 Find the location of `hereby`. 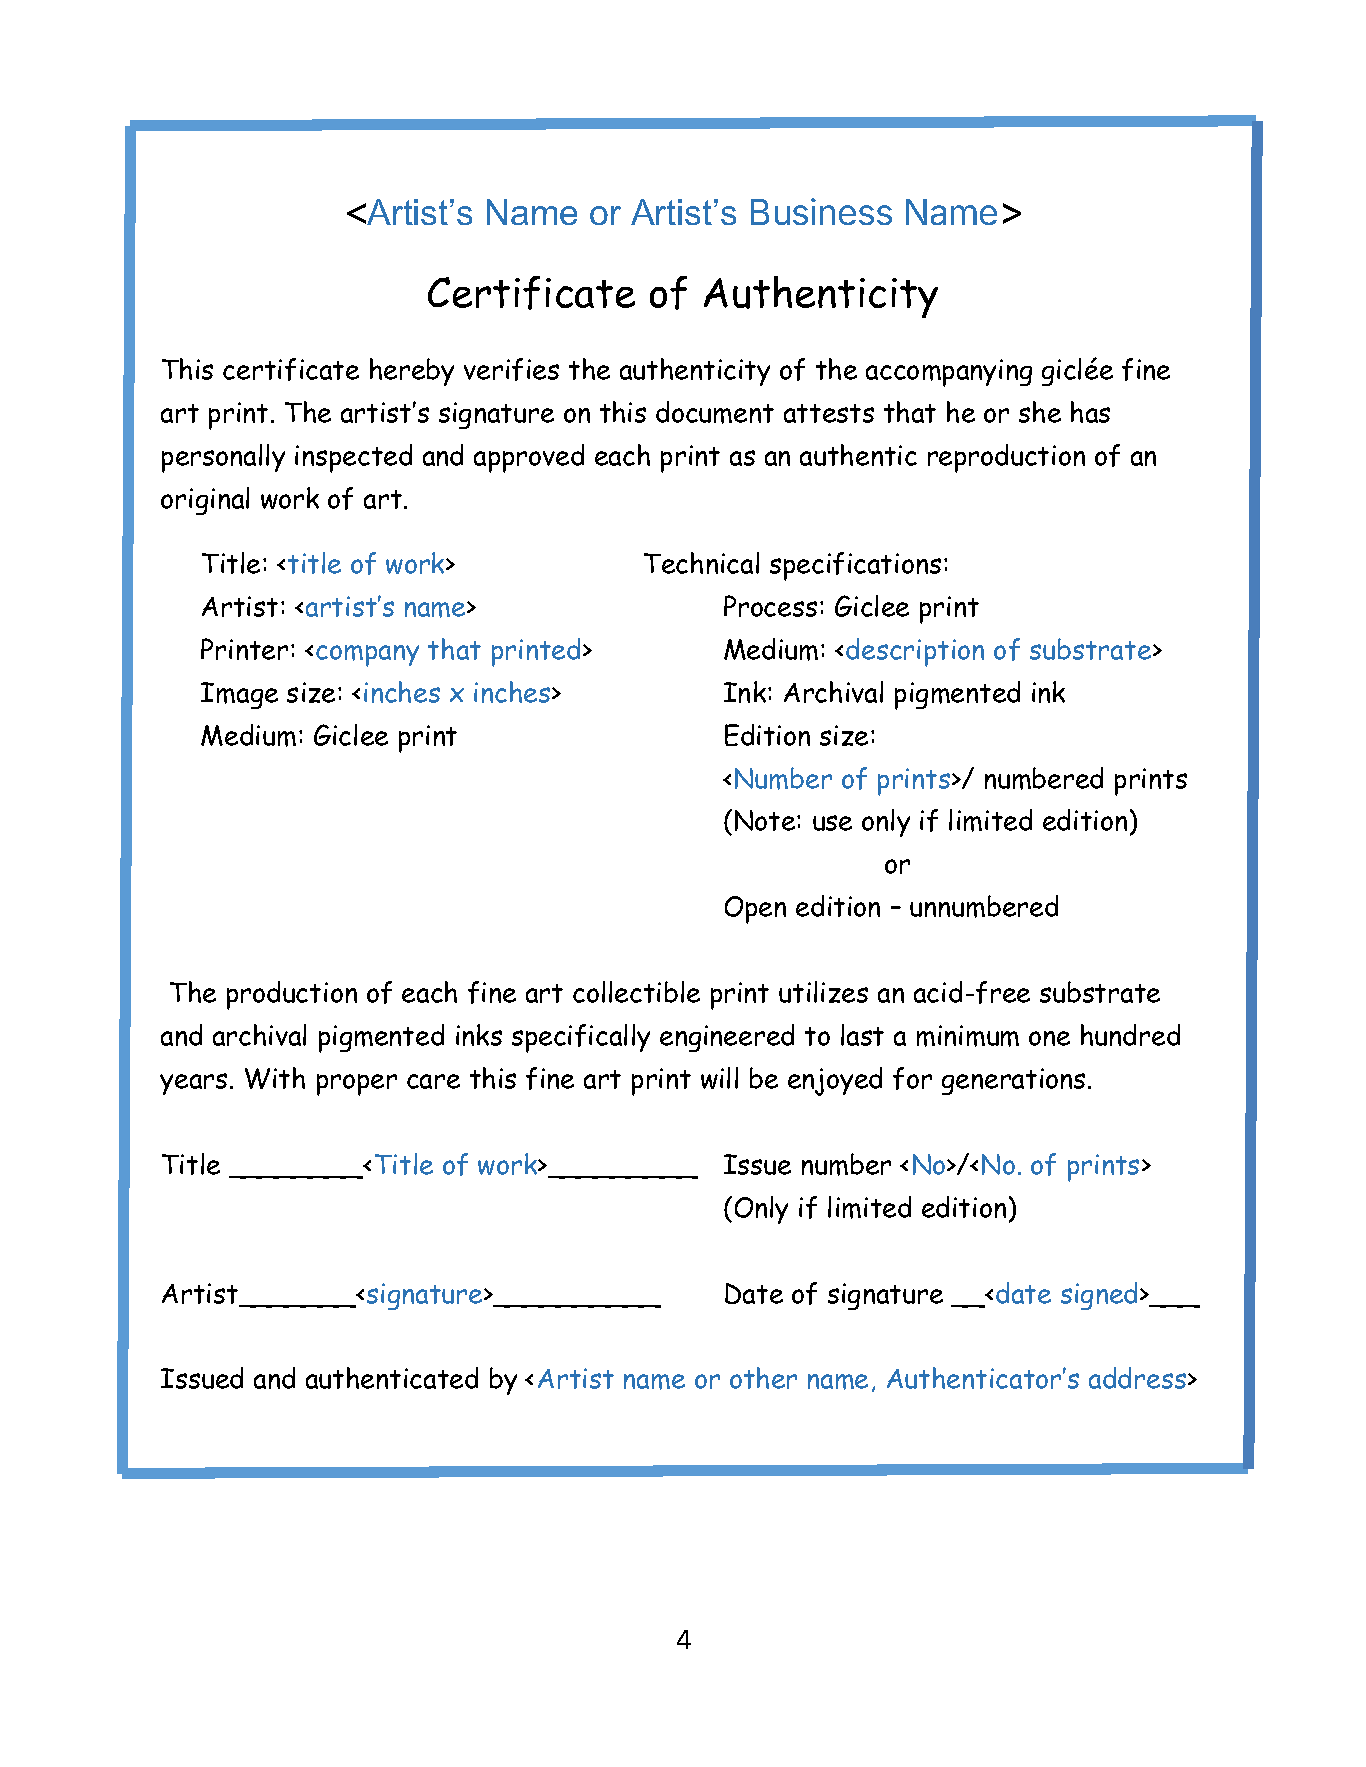

hereby is located at coordinates (412, 372).
